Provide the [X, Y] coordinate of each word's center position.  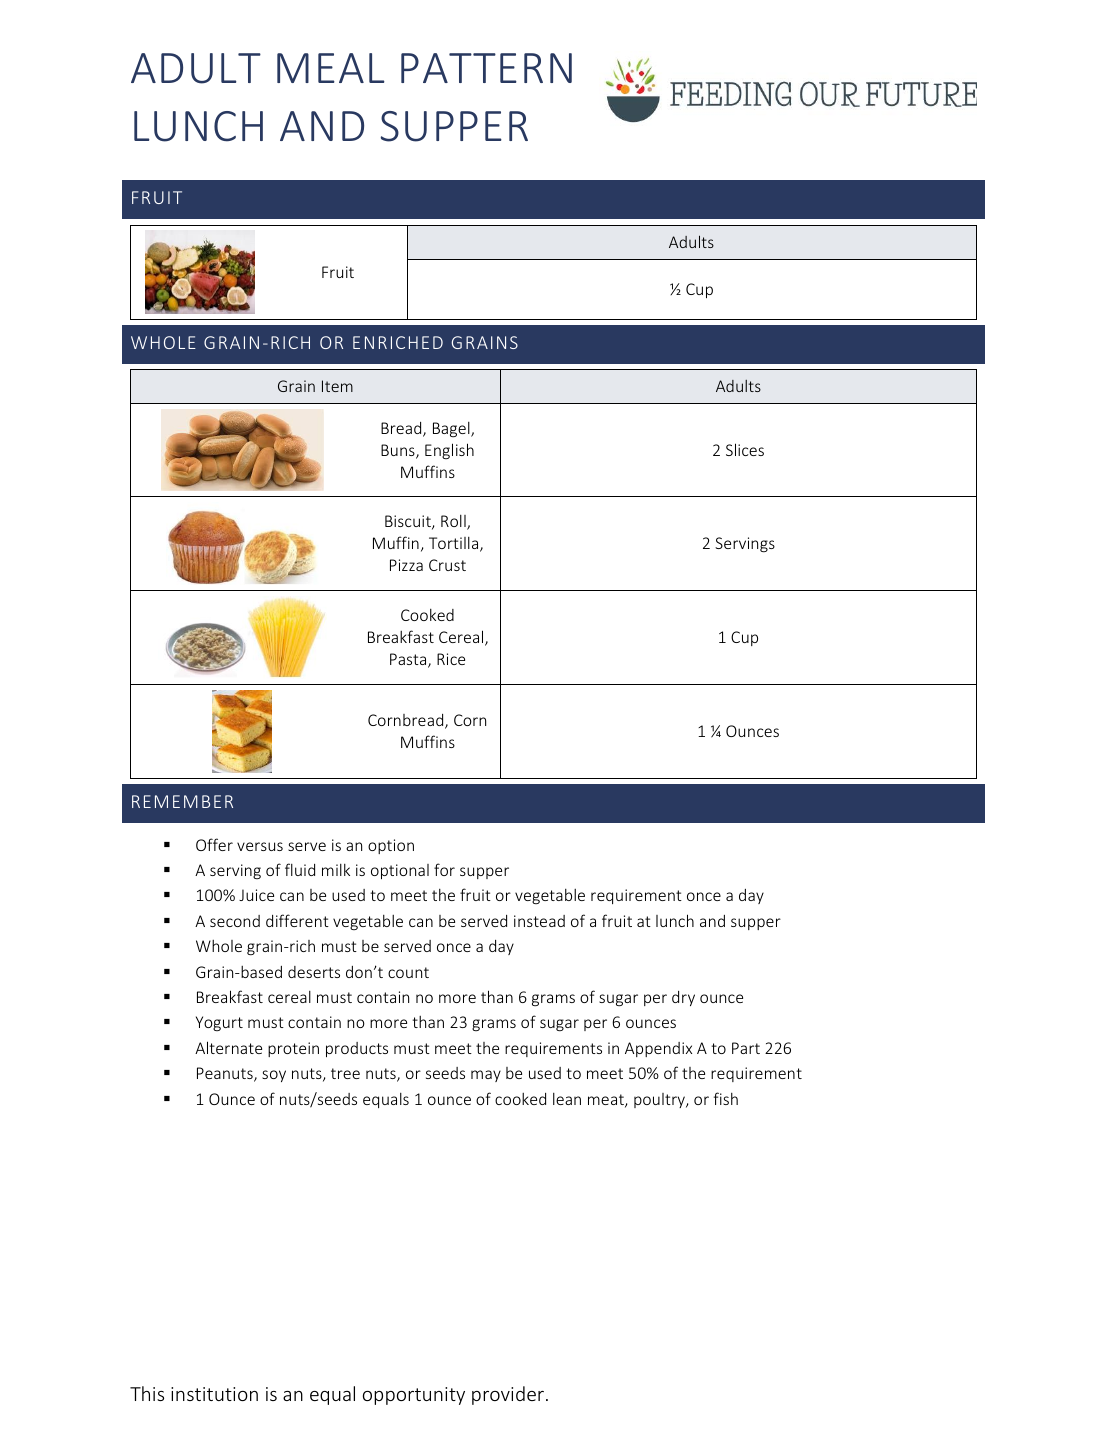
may [486, 1076]
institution [214, 1394]
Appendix [658, 1049]
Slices [745, 449]
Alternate [228, 1047]
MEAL [330, 68]
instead [539, 921]
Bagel [452, 429]
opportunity [414, 1396]
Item [337, 386]
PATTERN [486, 68]
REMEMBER [182, 801]
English [449, 451]
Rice [451, 659]
